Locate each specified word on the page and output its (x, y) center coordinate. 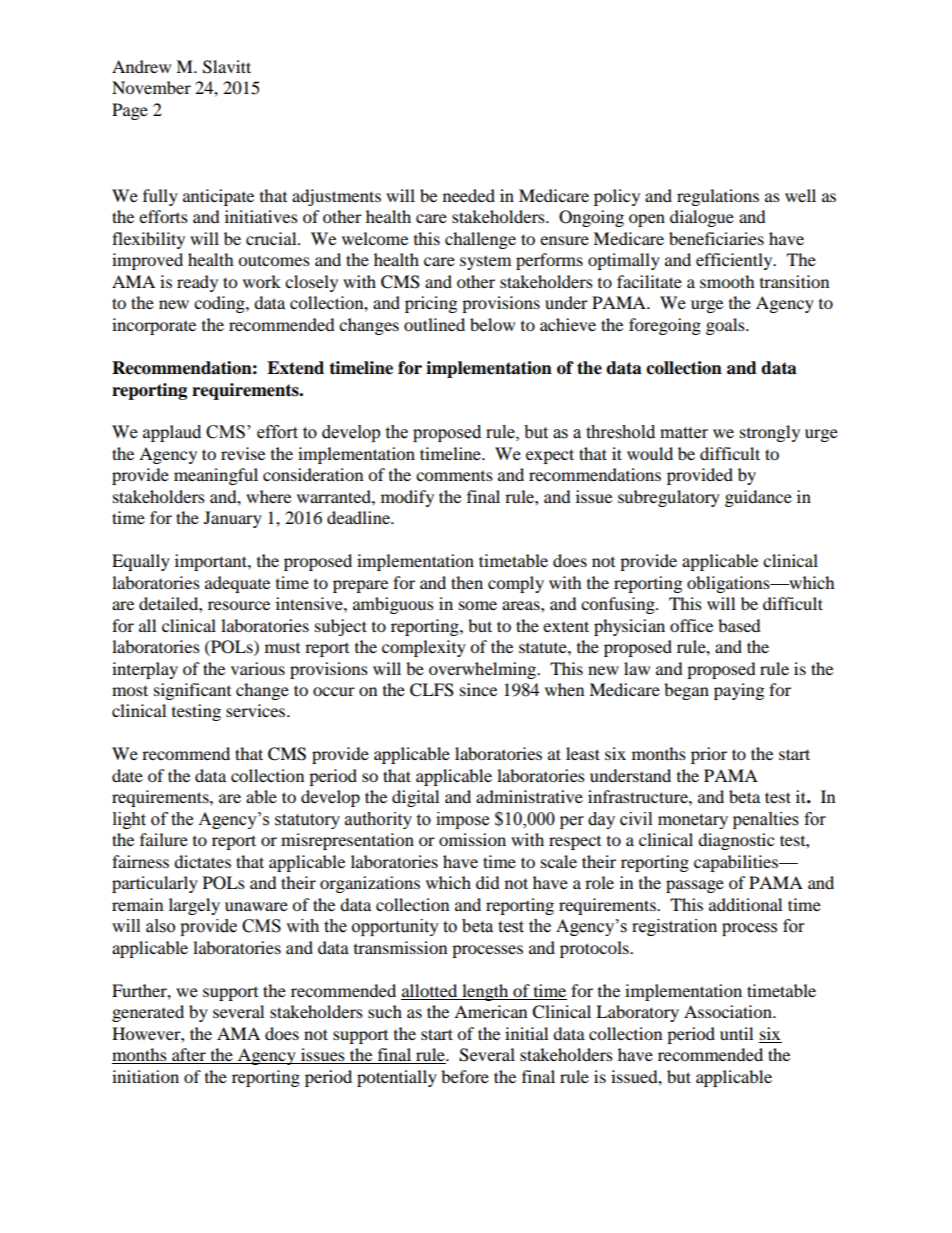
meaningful (216, 476)
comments (454, 476)
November (151, 87)
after (189, 1056)
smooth (727, 281)
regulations (718, 197)
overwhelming (483, 670)
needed (469, 195)
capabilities (737, 863)
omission (472, 839)
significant (192, 691)
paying (739, 691)
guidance (758, 498)
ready (197, 283)
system (485, 263)
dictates (202, 861)
